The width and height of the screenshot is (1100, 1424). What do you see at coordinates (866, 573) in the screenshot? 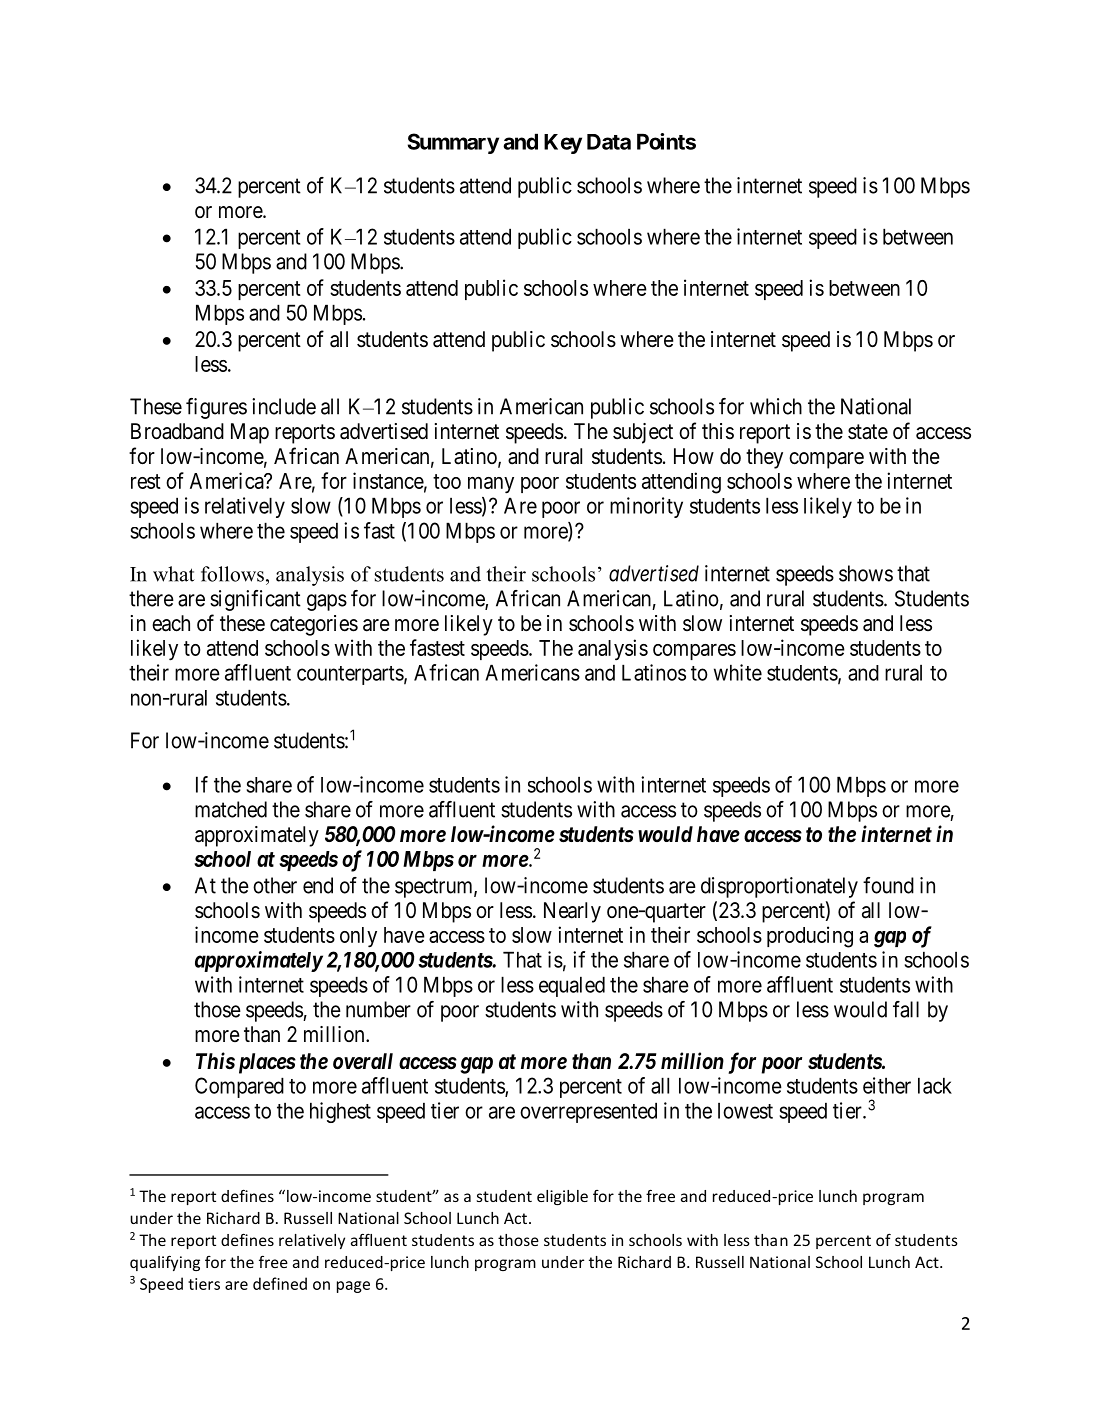
I see `shows` at bounding box center [866, 573].
